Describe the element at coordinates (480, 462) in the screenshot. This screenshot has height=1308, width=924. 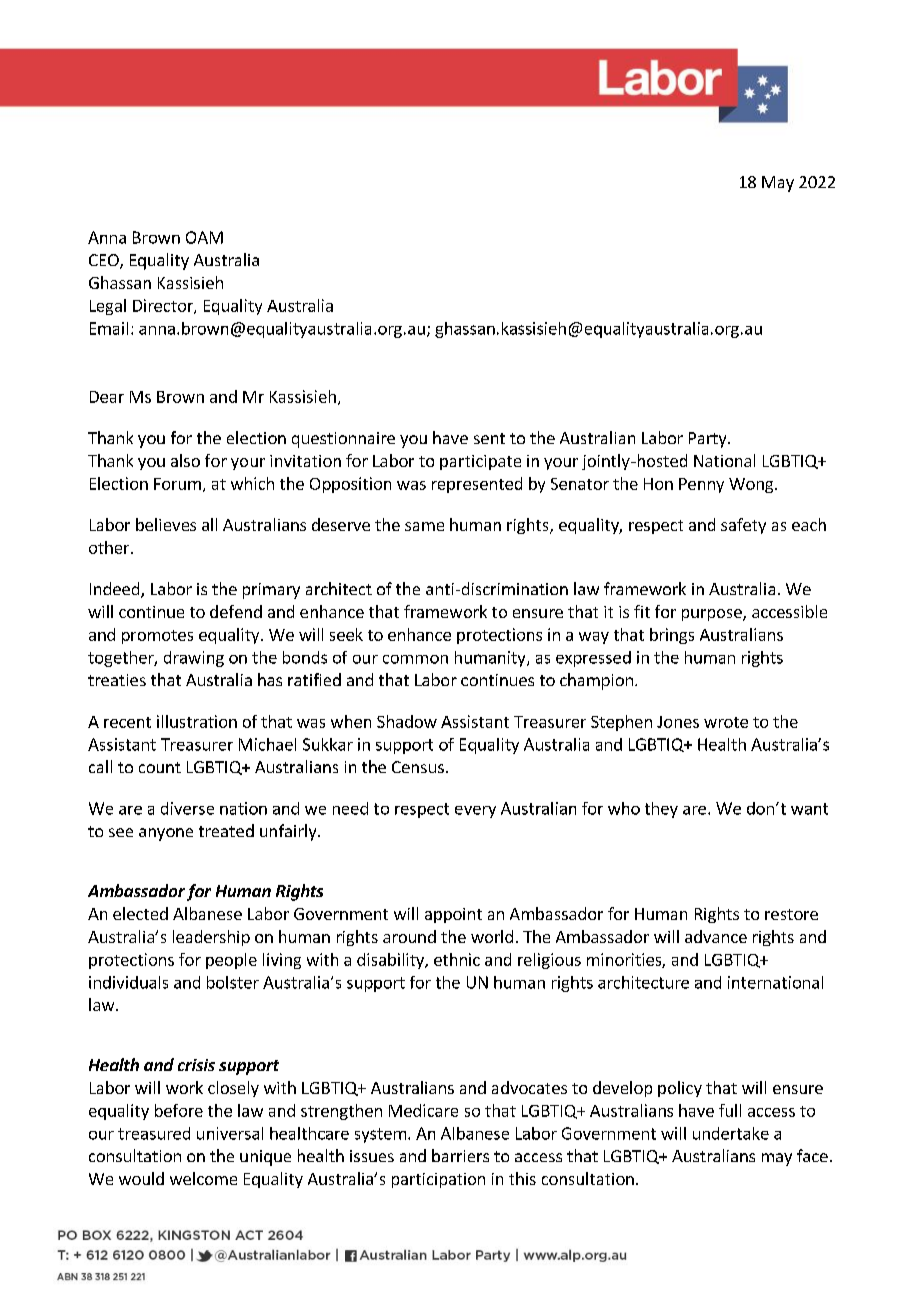
I see `participate` at that location.
